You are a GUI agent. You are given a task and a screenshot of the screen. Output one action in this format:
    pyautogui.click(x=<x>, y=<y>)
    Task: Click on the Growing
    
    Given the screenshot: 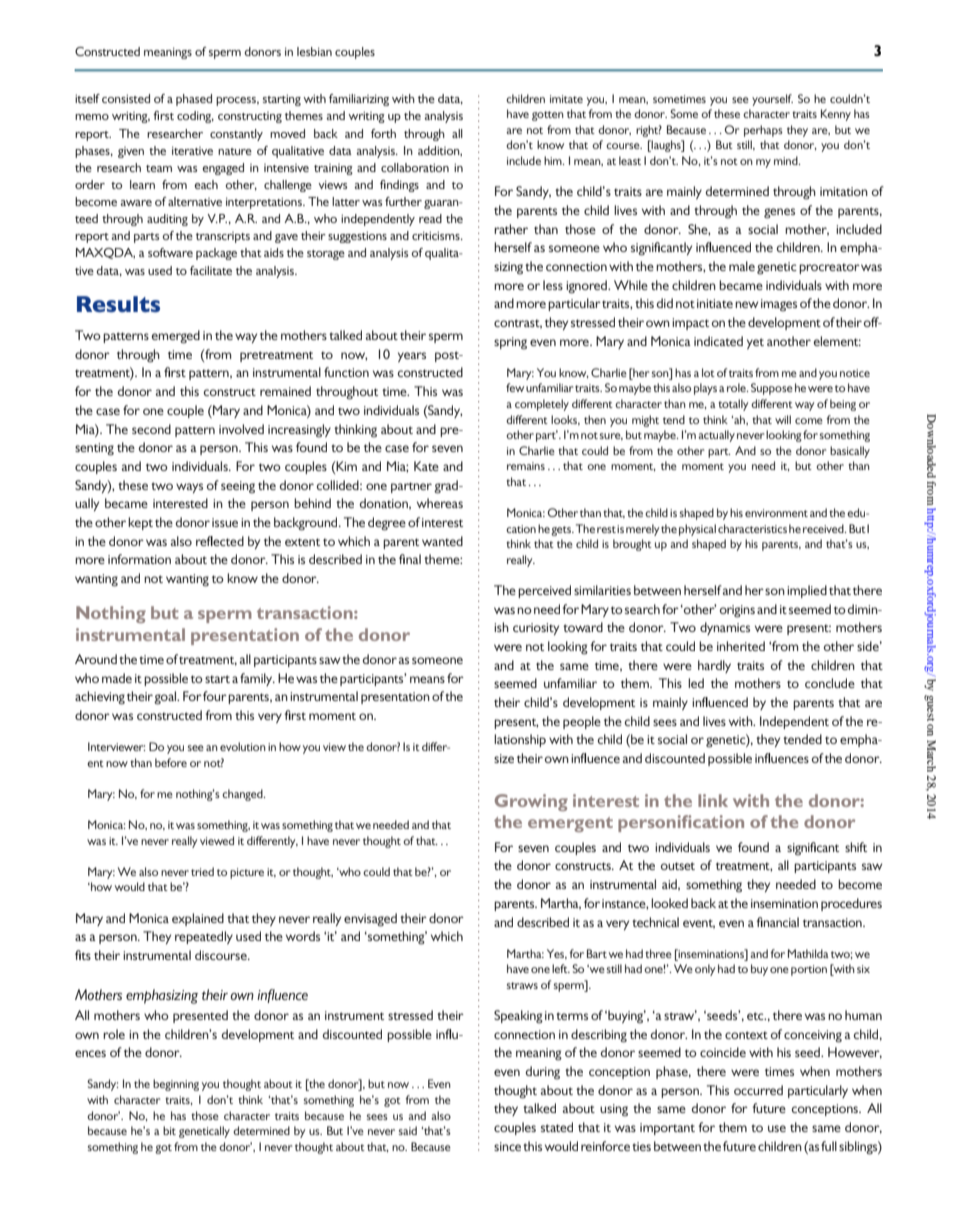 What is the action you would take?
    pyautogui.click(x=531, y=802)
